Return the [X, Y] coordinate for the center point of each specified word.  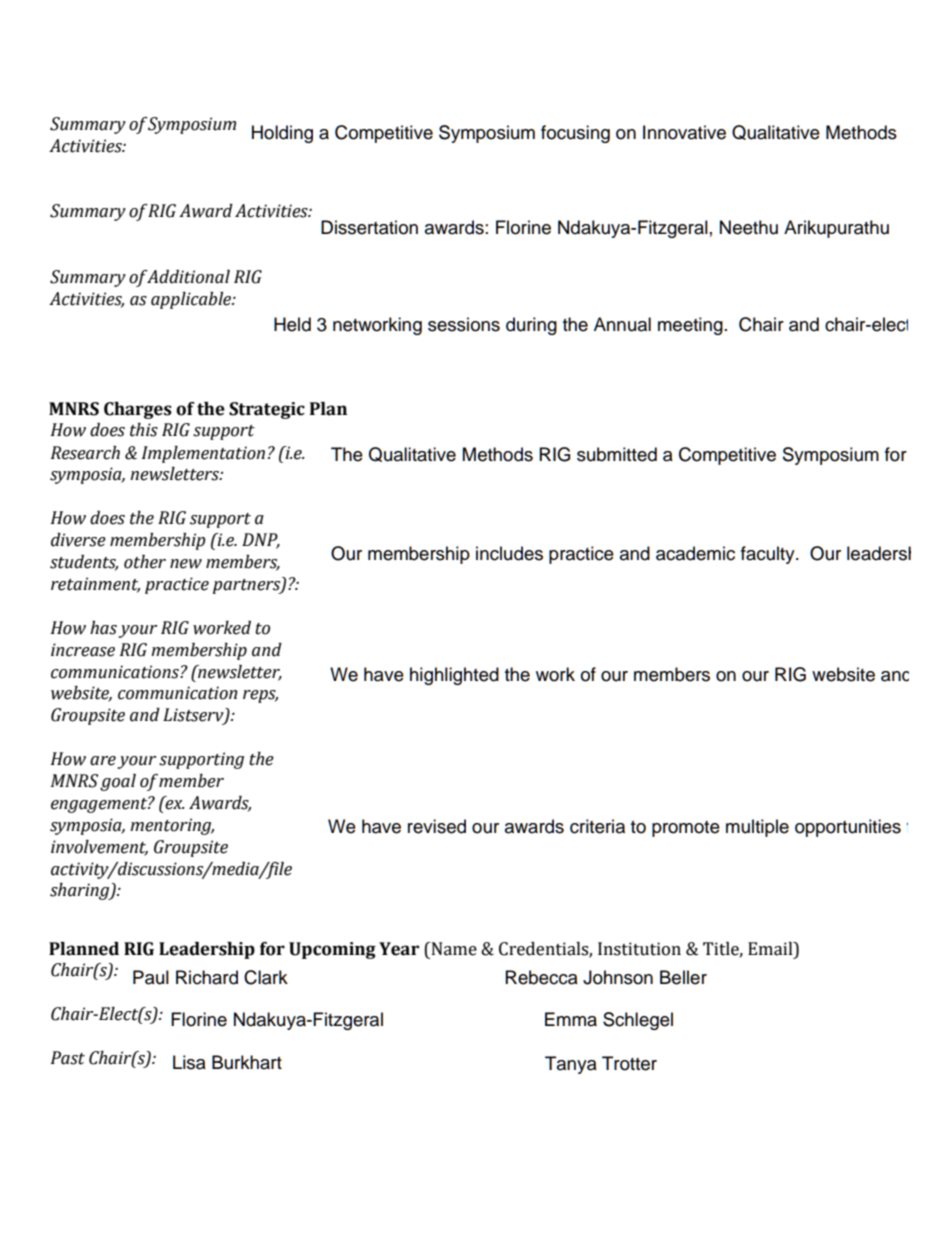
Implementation [203, 454]
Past [68, 1058]
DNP [261, 540]
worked [222, 628]
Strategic [267, 410]
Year [399, 949]
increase [83, 650]
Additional [188, 277]
